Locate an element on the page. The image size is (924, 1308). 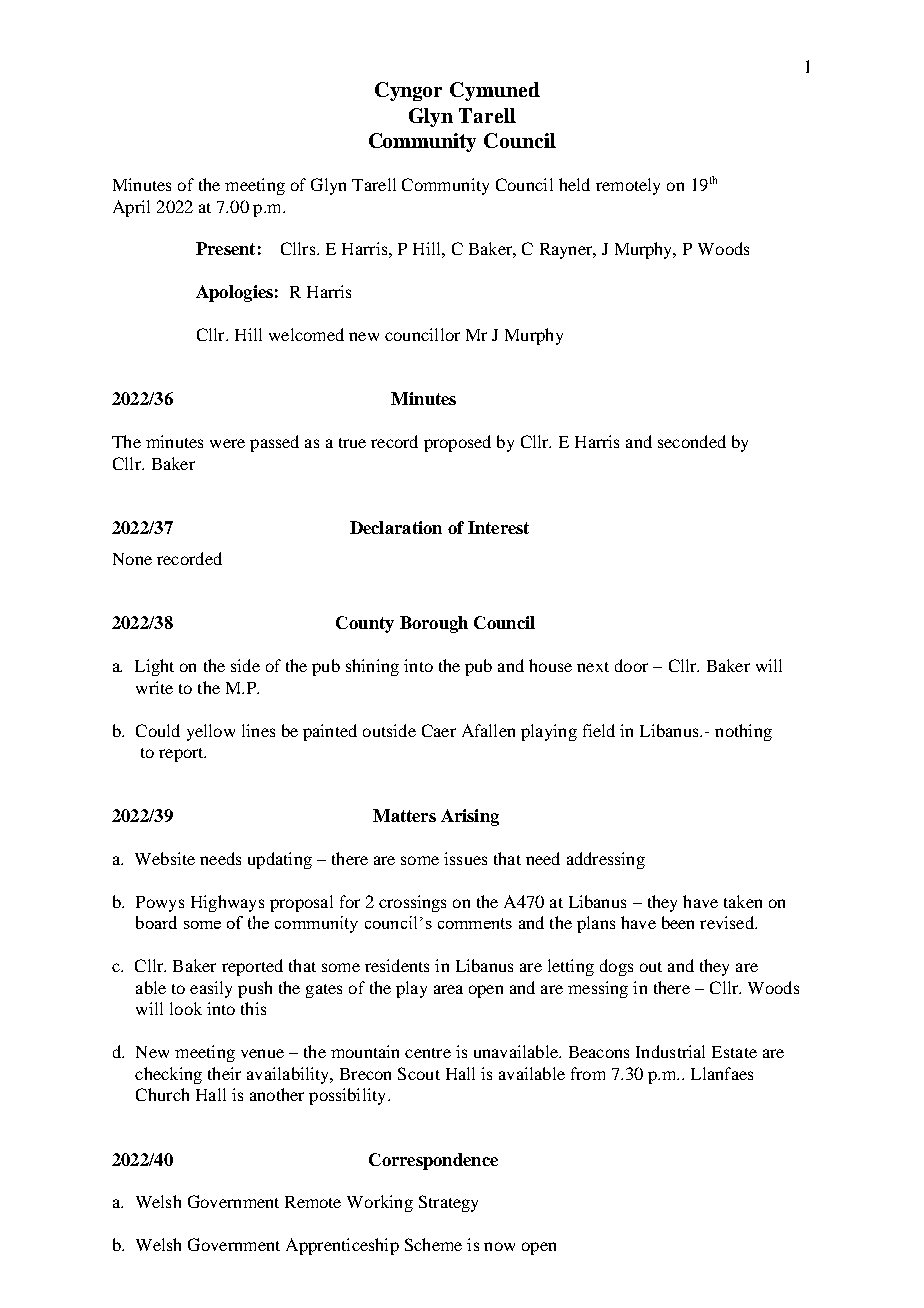
shining is located at coordinates (372, 667).
